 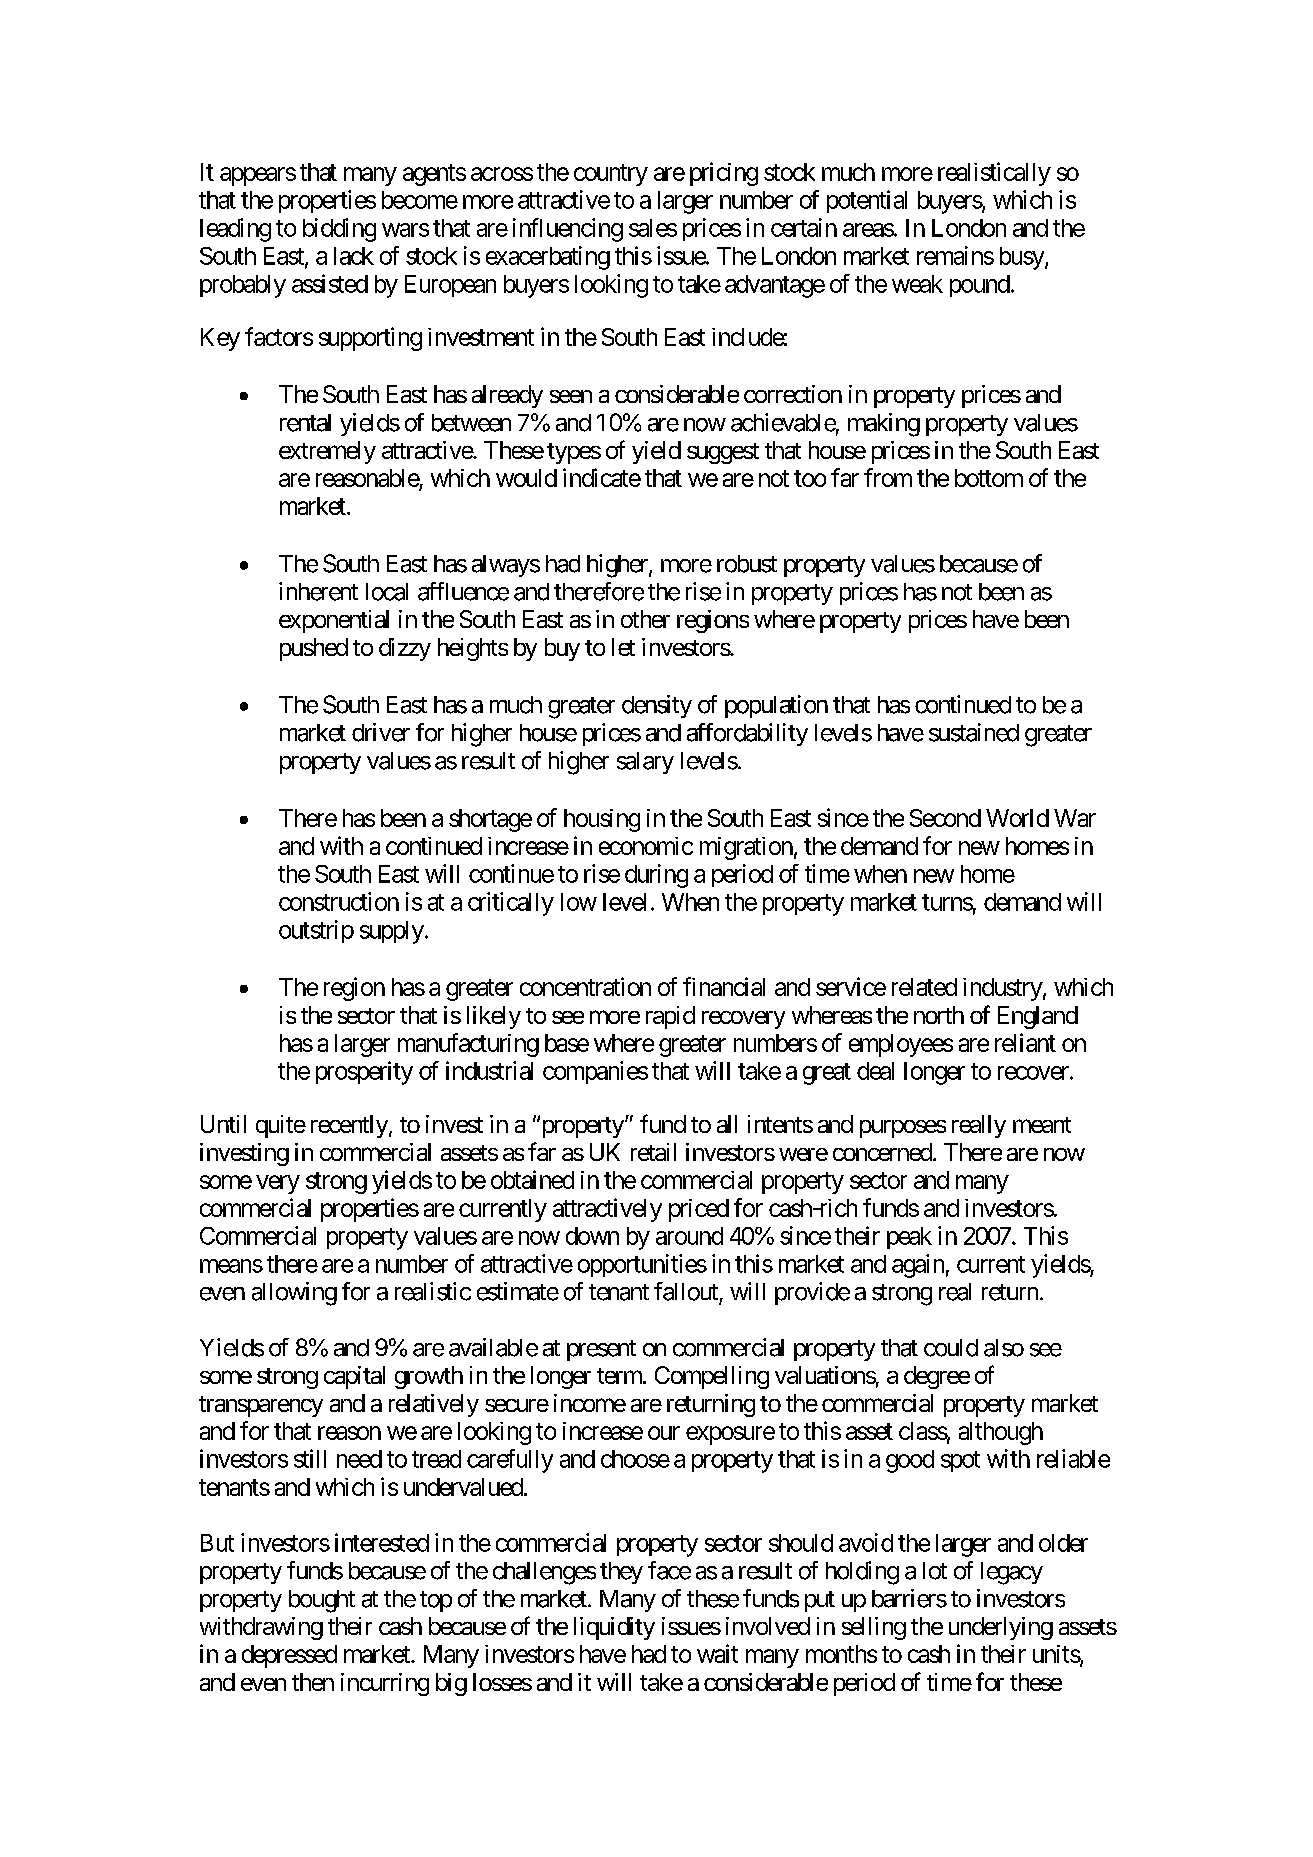 What do you see at coordinates (924, 987) in the screenshot?
I see `related` at bounding box center [924, 987].
